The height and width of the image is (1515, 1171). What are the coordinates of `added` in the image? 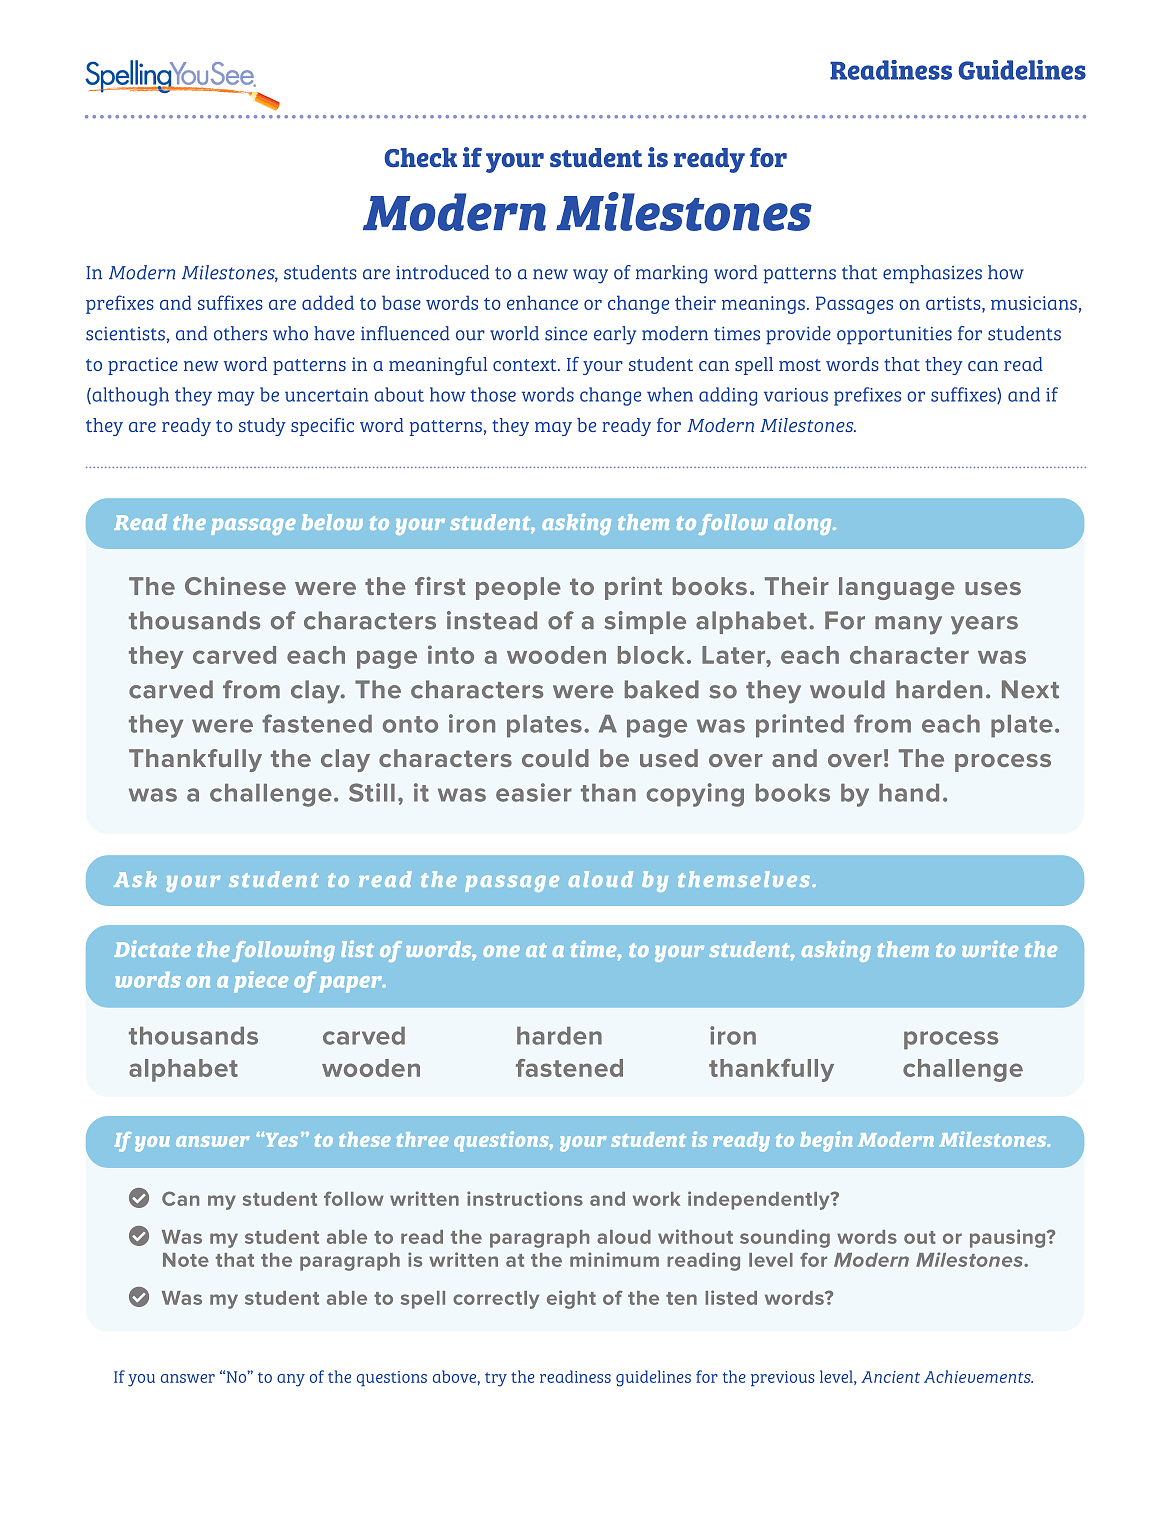 It's located at (328, 302).
